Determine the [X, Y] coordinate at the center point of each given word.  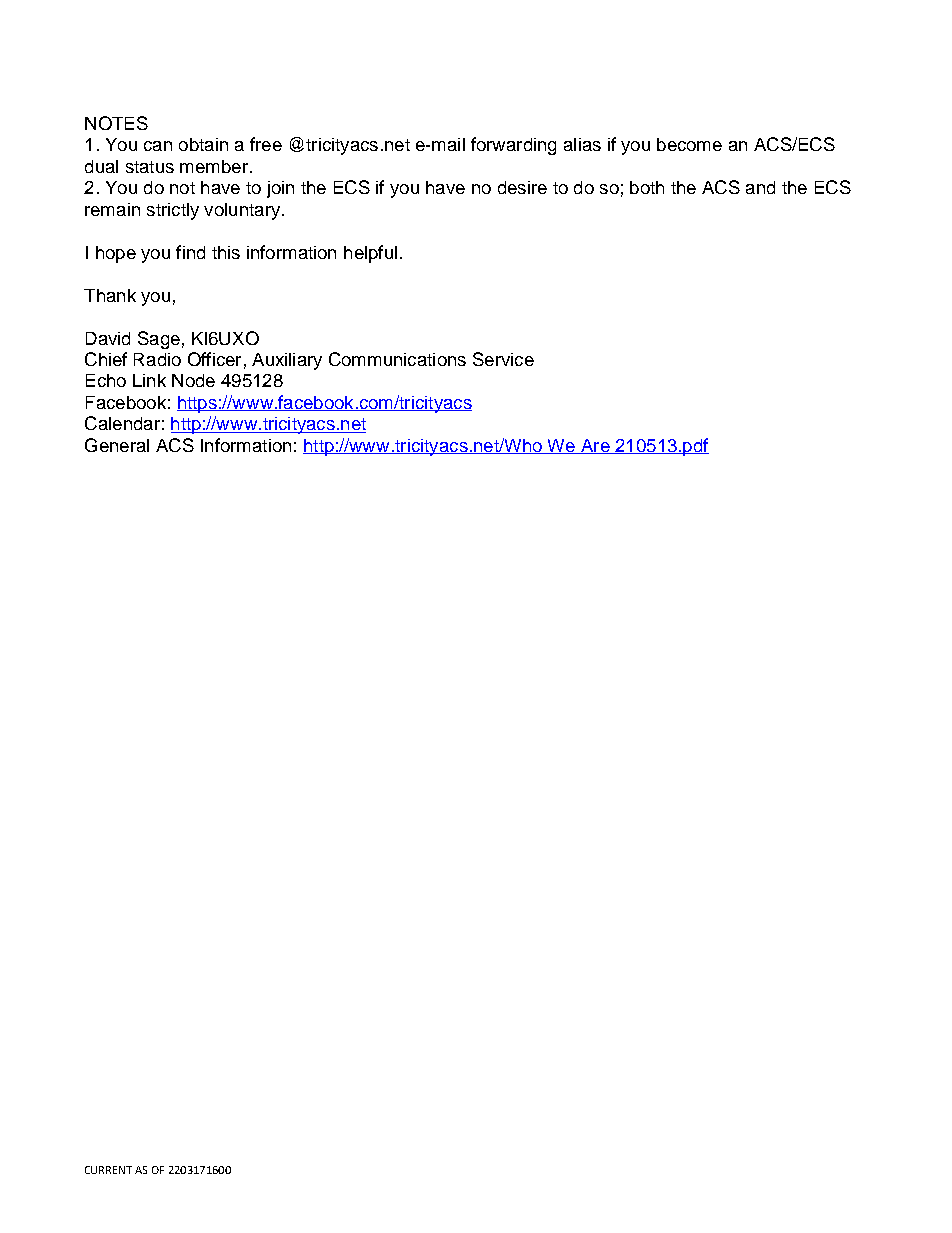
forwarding [513, 146]
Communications [397, 359]
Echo [106, 380]
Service [503, 359]
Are [595, 446]
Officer [214, 359]
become [689, 144]
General [117, 445]
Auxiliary [287, 361]
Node [193, 380]
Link [149, 380]
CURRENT [108, 1170]
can [158, 146]
